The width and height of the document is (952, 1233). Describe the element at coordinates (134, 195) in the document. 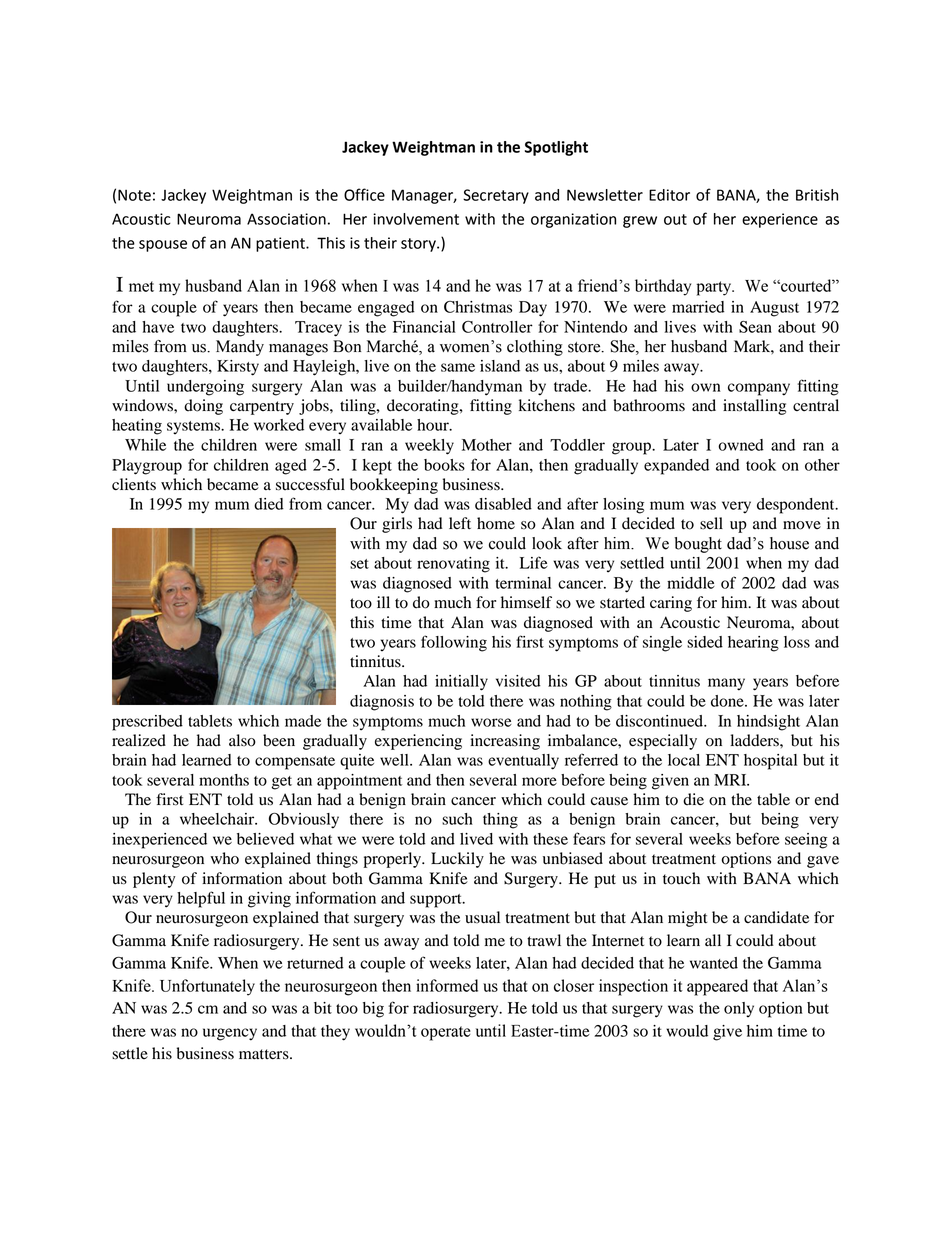

I see `Note` at that location.
